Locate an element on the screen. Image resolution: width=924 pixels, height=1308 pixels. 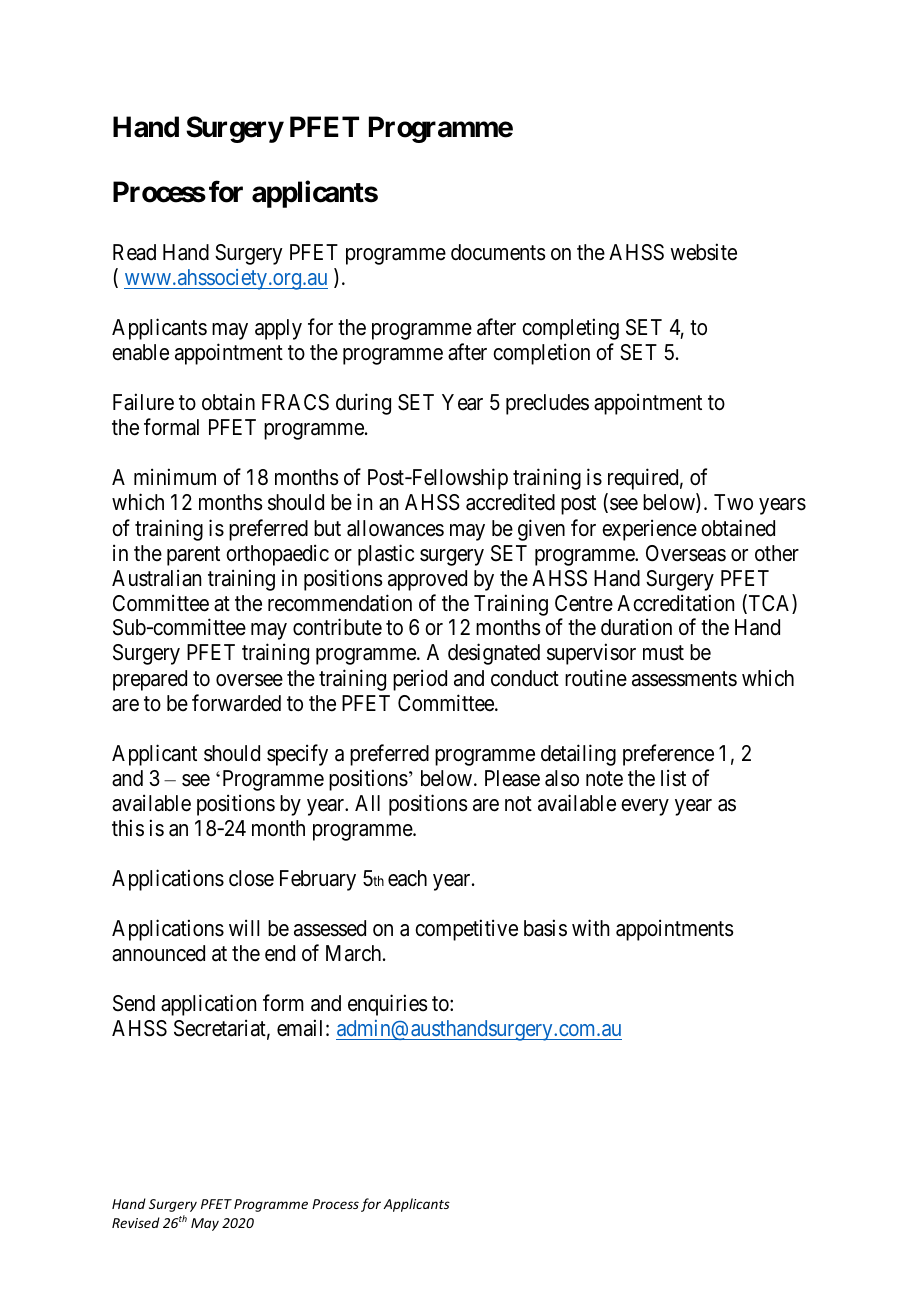
documents is located at coordinates (498, 252).
